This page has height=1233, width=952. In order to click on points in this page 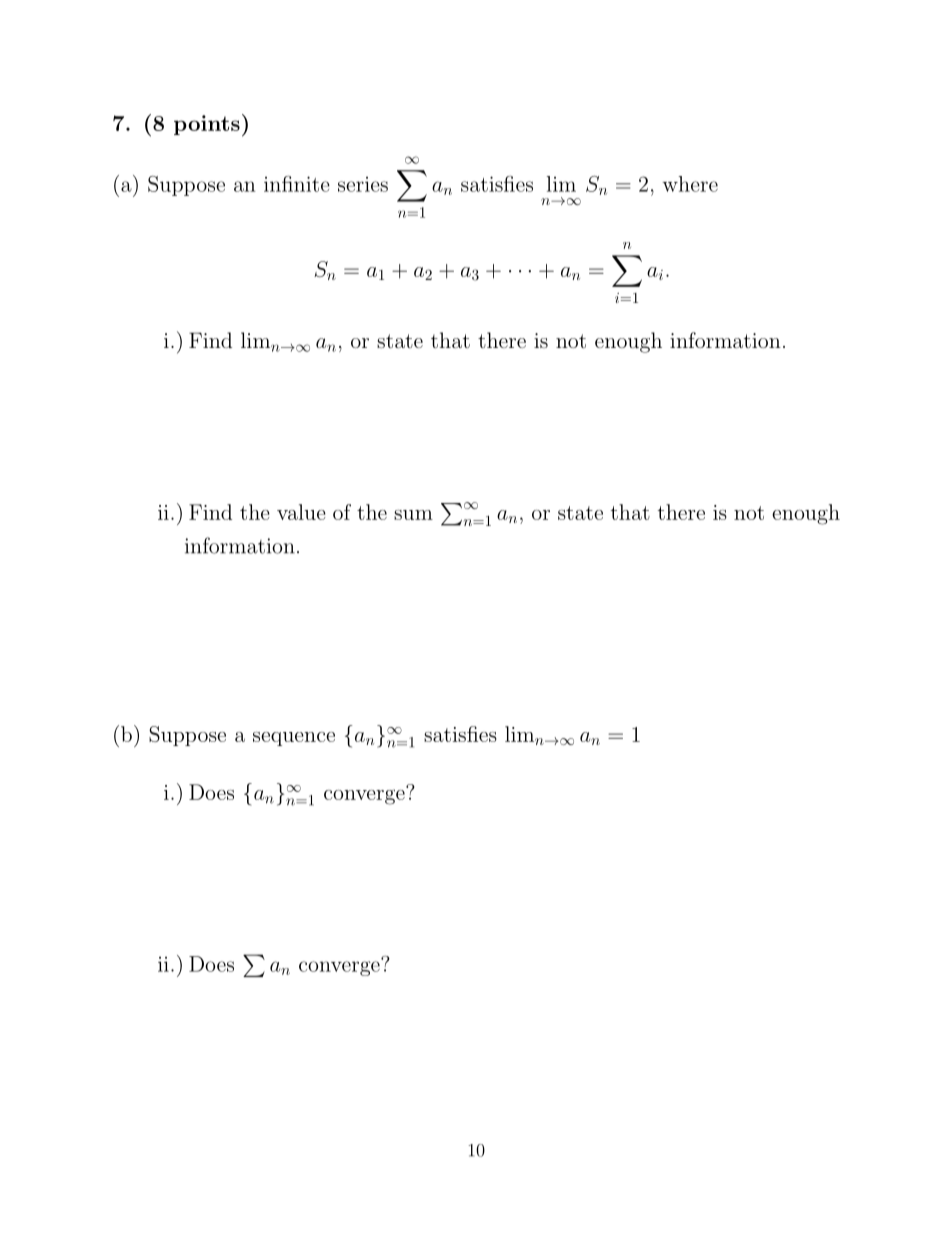, I will do `click(207, 125)`.
